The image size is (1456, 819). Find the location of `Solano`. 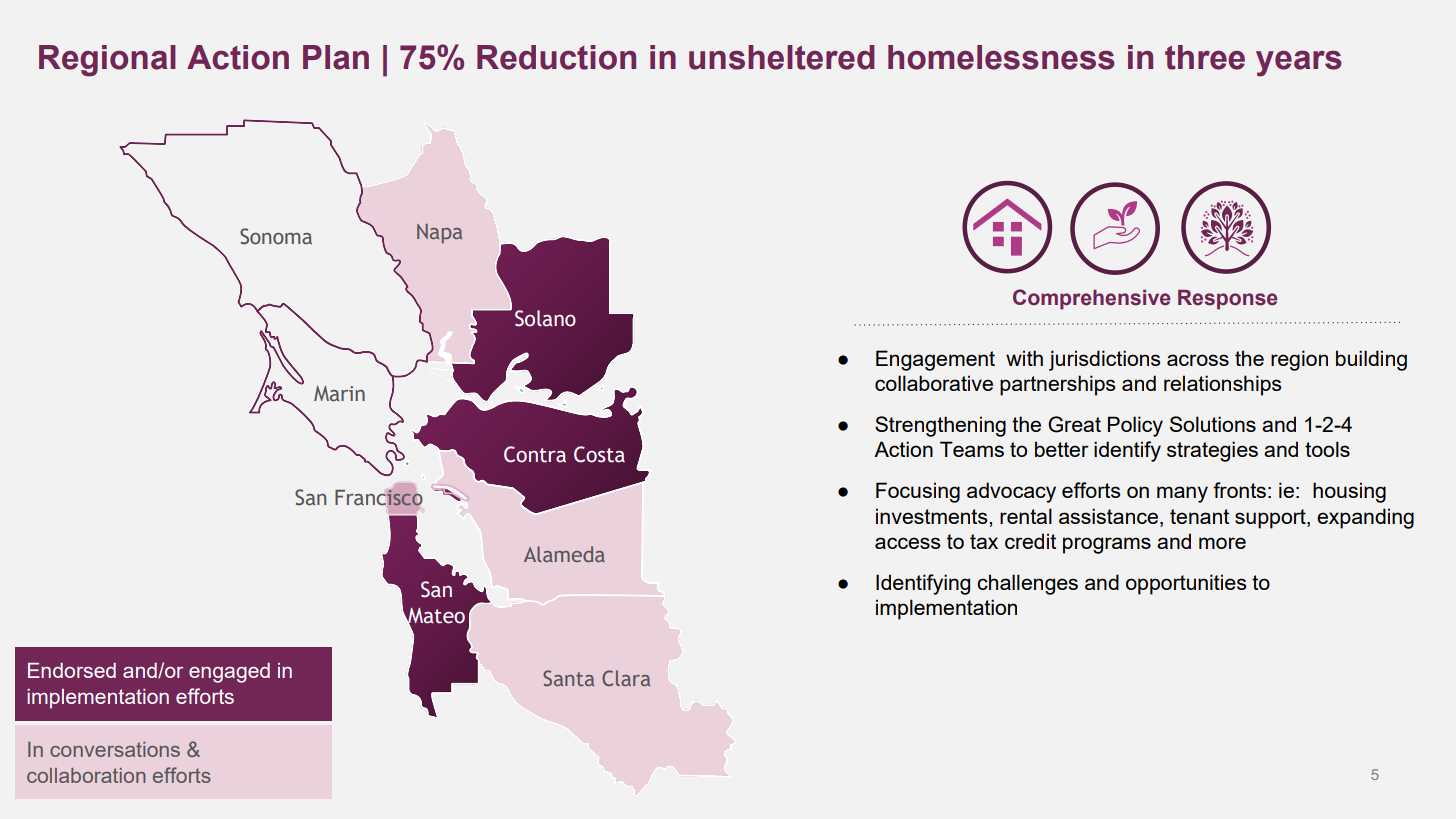

Solano is located at coordinates (545, 318).
